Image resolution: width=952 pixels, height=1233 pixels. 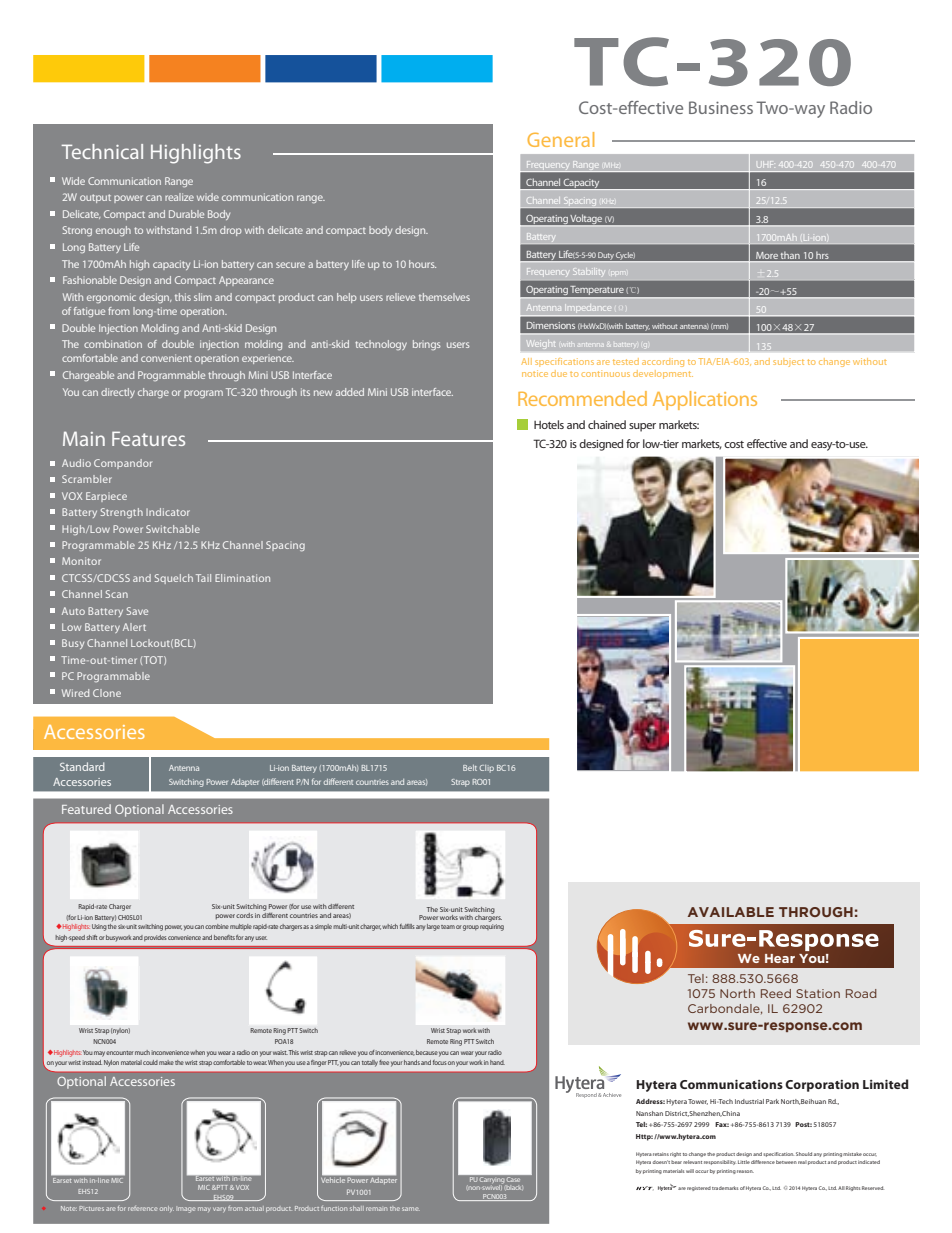 I want to click on only, so click(x=167, y=1209).
